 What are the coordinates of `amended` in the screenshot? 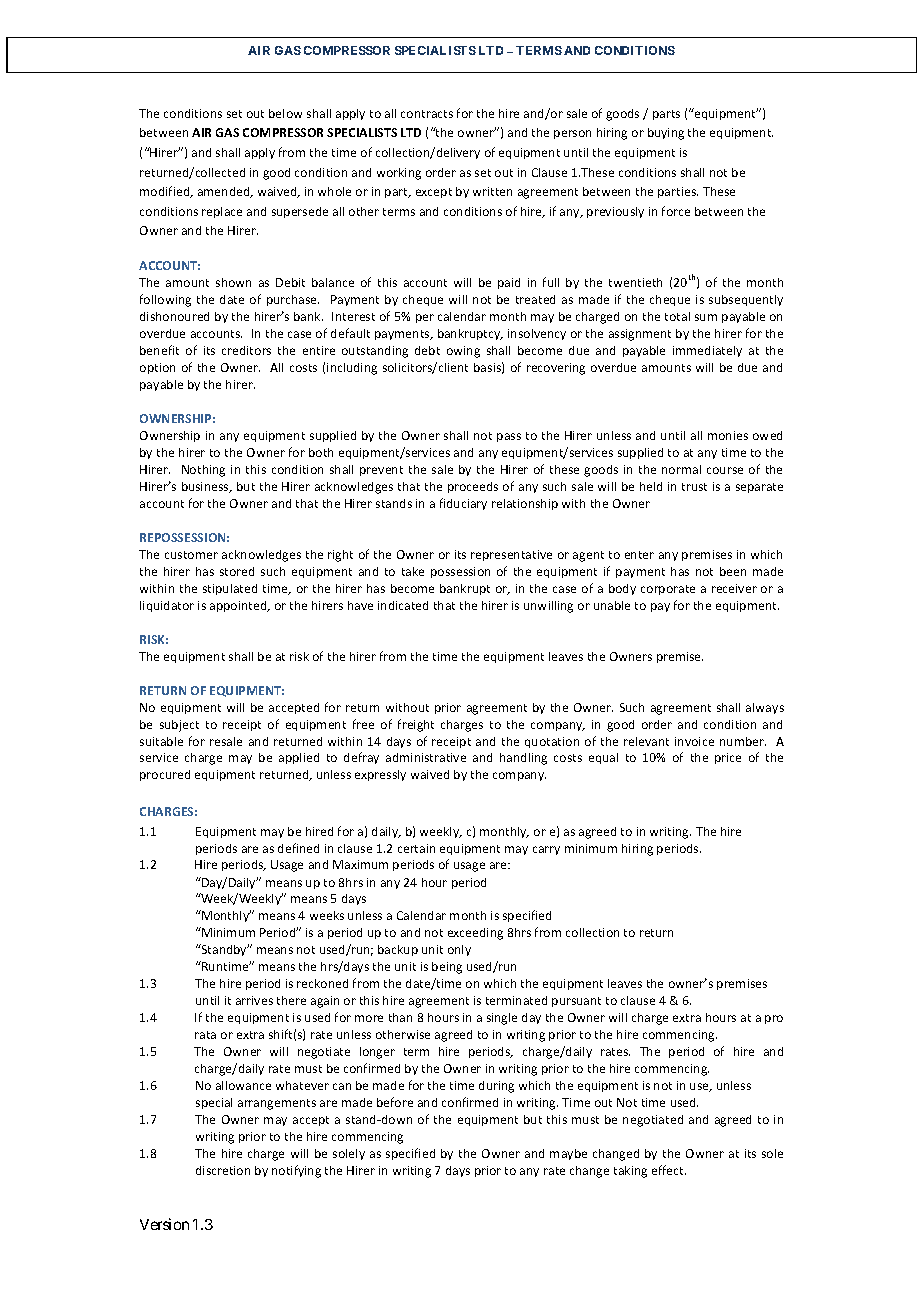 It's located at (225, 192).
